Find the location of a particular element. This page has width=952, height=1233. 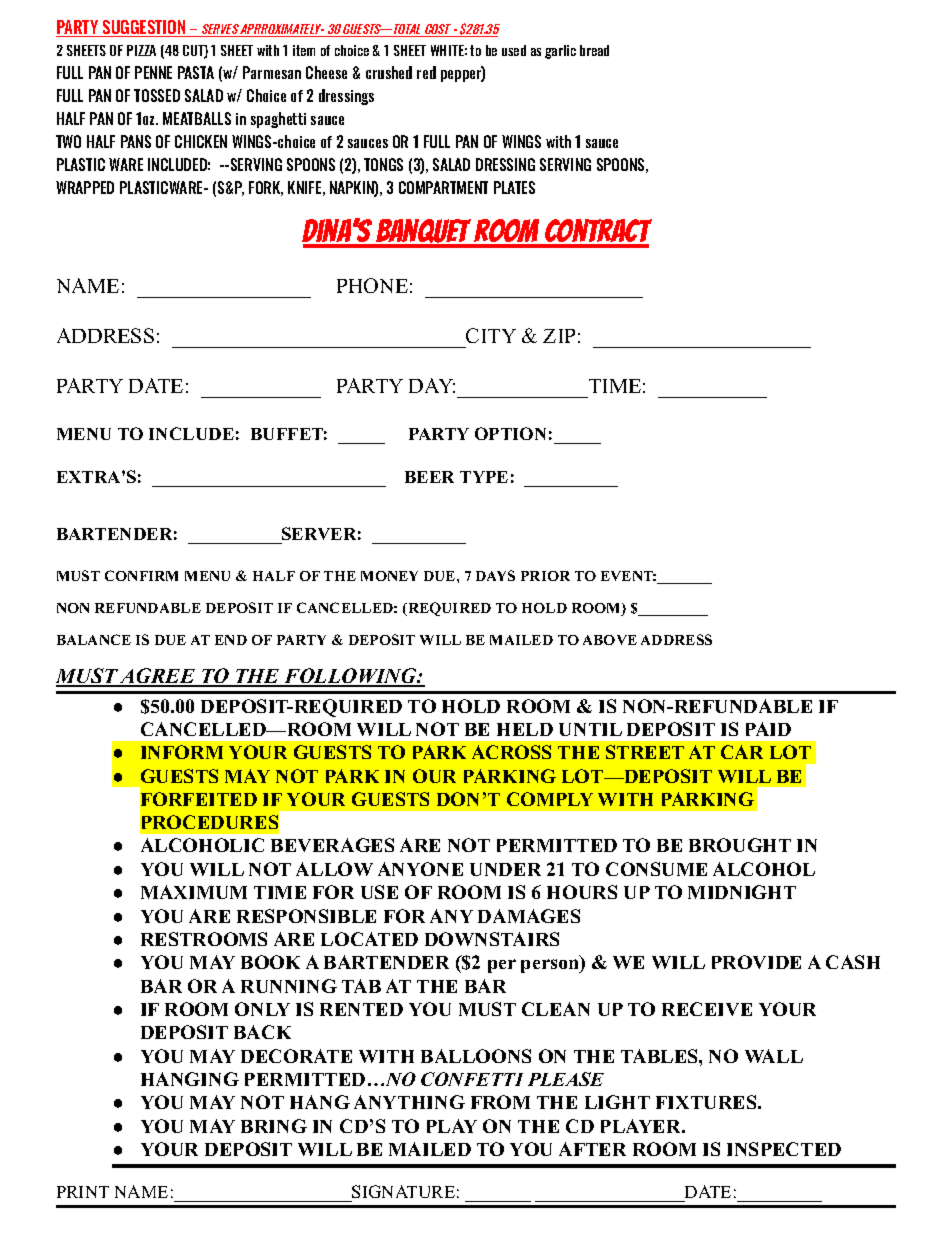

bread is located at coordinates (594, 50).
